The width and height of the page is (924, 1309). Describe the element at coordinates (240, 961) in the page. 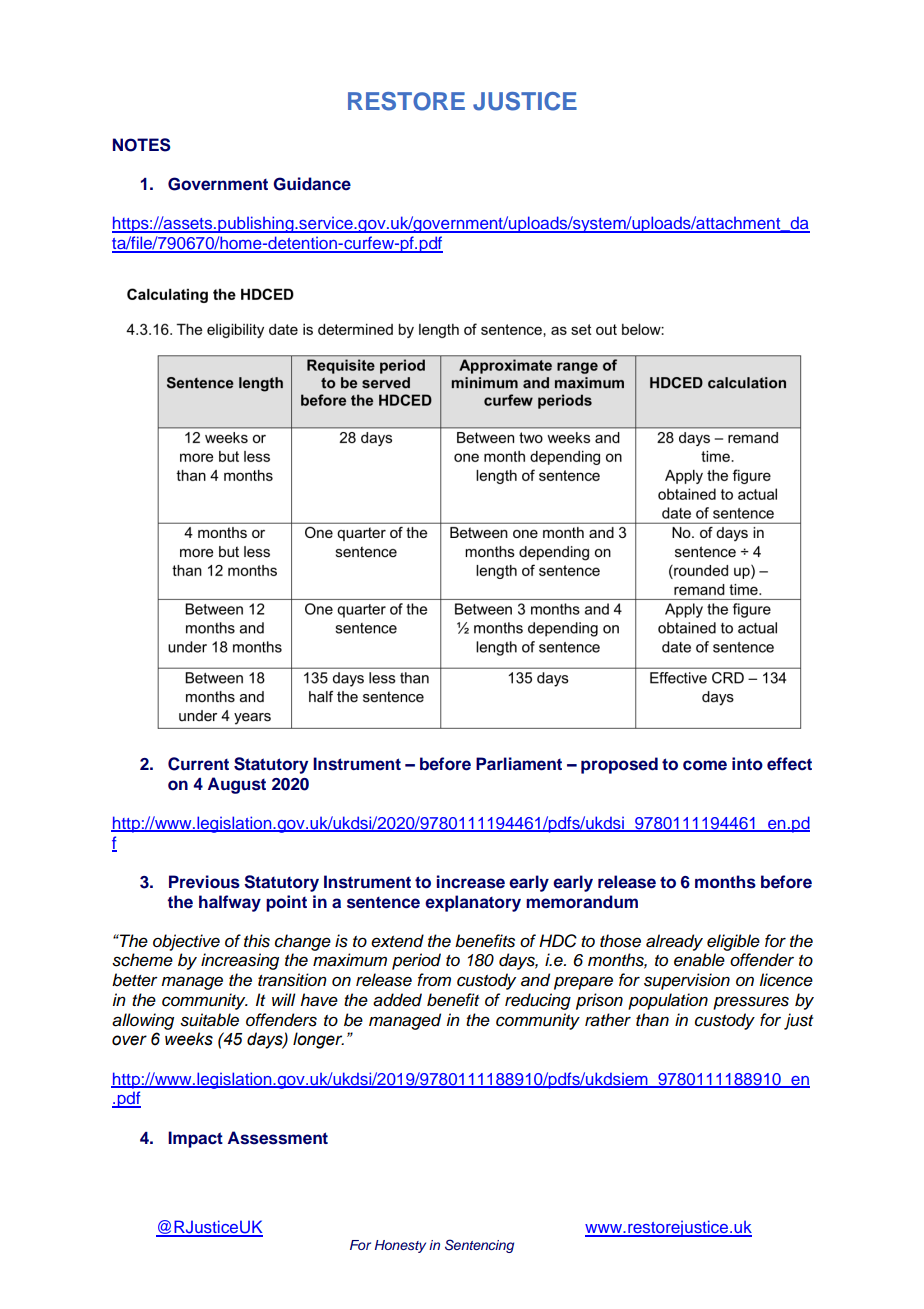

I see `increasing` at that location.
